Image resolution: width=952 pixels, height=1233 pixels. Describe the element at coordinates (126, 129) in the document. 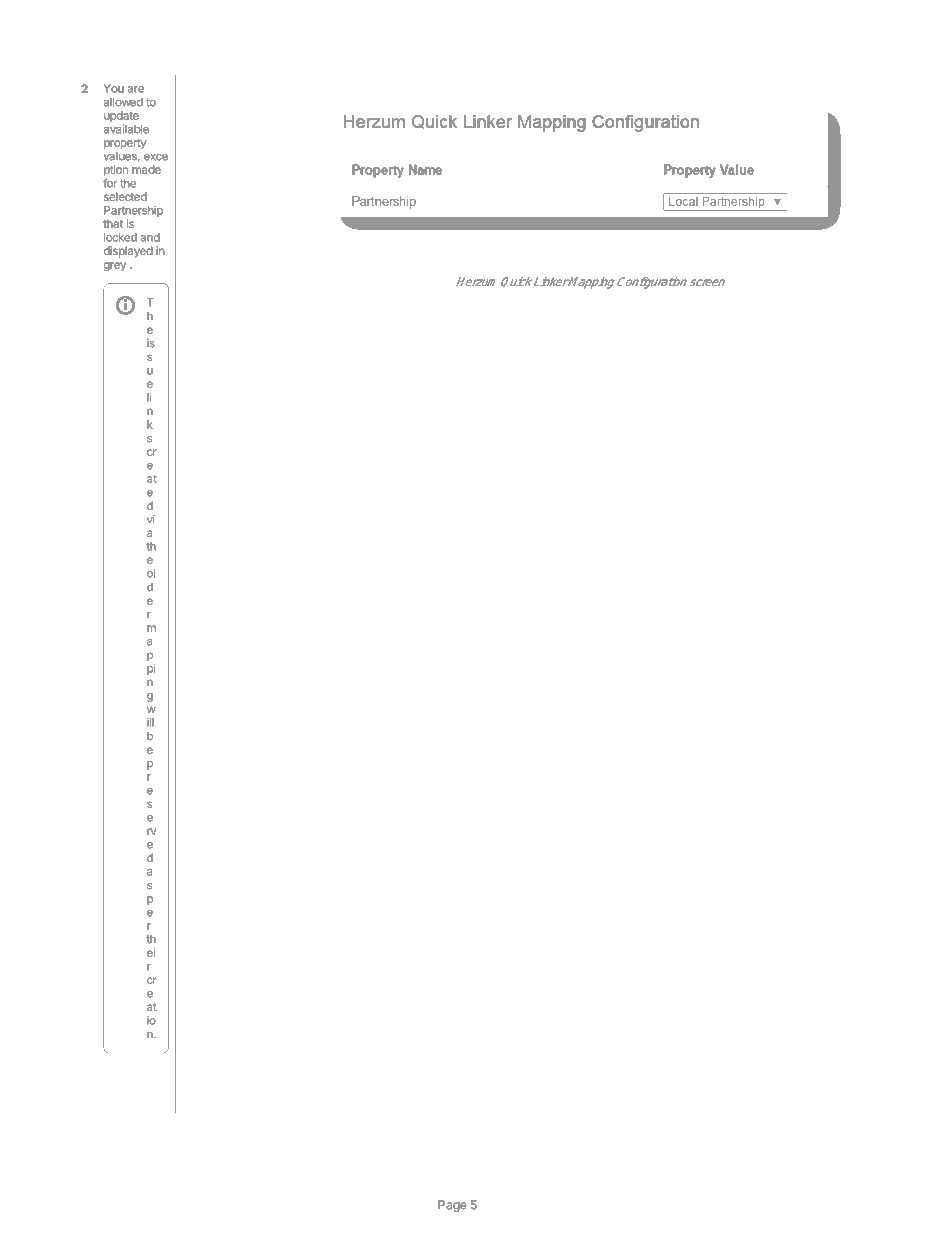

I see `available` at that location.
